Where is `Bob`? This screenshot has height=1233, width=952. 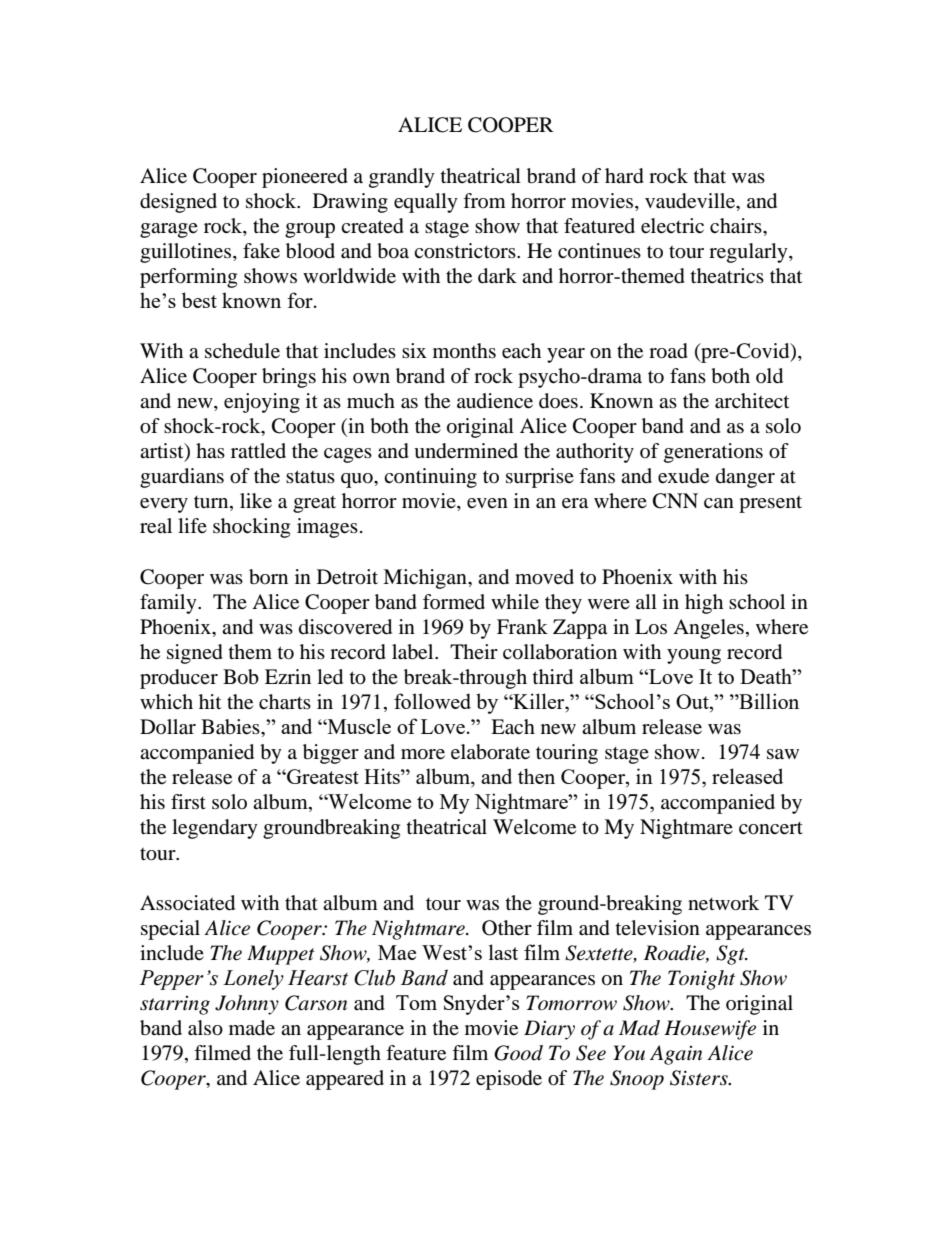 Bob is located at coordinates (241, 677).
